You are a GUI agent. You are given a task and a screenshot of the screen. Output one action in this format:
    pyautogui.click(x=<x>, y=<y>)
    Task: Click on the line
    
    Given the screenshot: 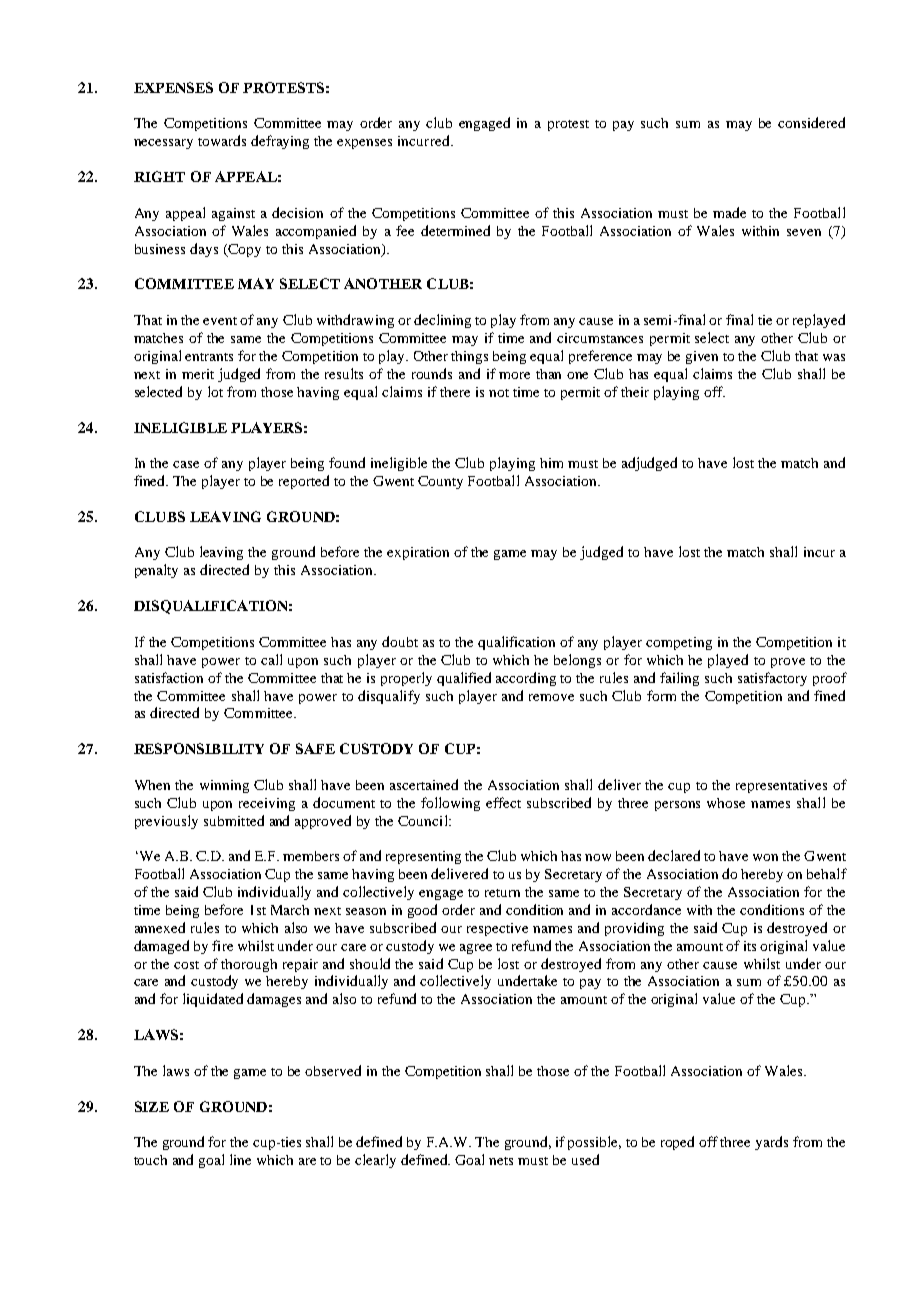 What is the action you would take?
    pyautogui.click(x=240, y=1159)
